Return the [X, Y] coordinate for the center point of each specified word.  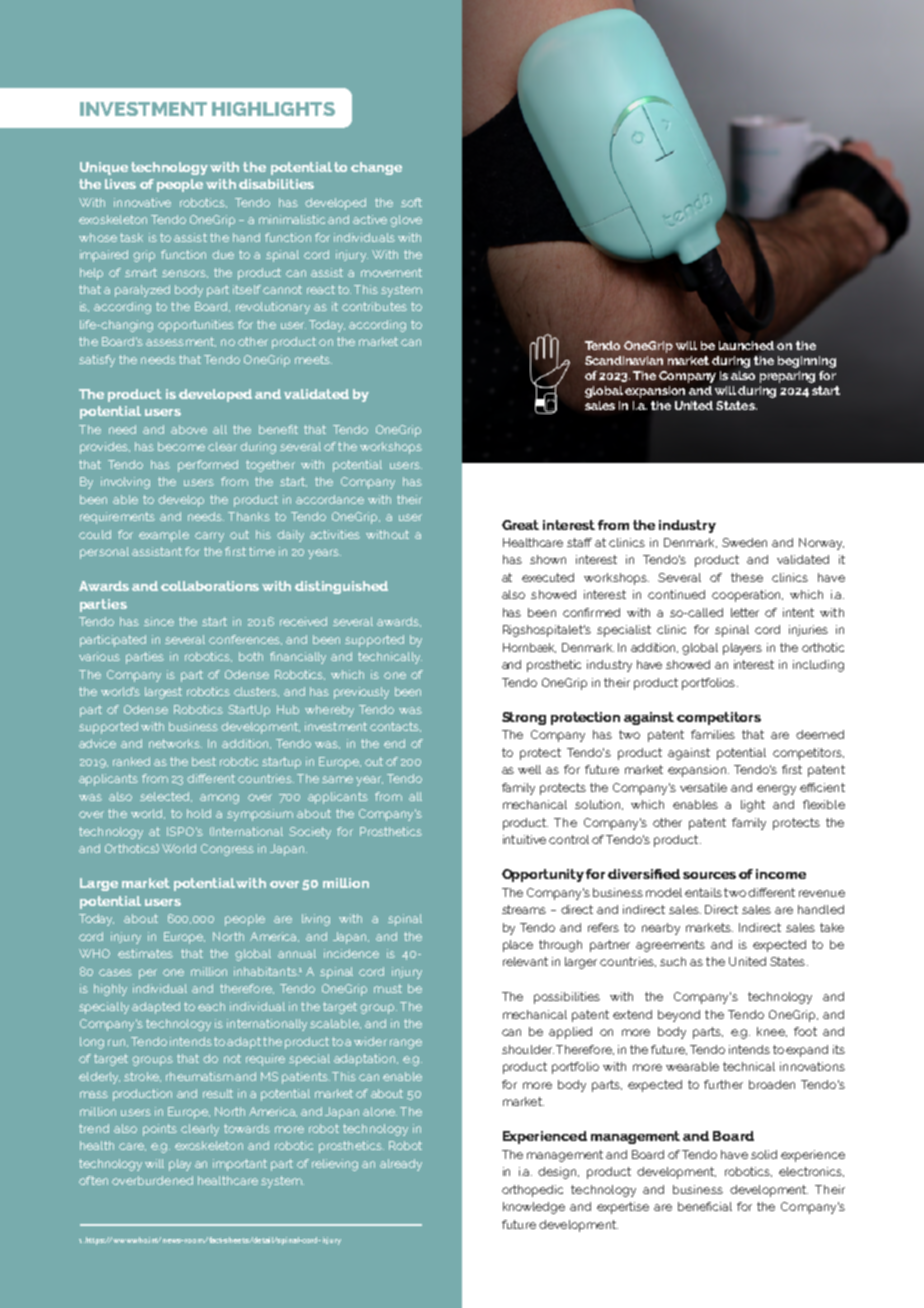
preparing [787, 377]
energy [776, 790]
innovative [142, 202]
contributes [374, 306]
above [189, 429]
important [240, 1165]
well [529, 769]
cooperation [747, 596]
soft [411, 202]
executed [548, 577]
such [673, 961]
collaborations [210, 586]
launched [746, 345]
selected [166, 797]
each [211, 1006]
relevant [525, 961]
